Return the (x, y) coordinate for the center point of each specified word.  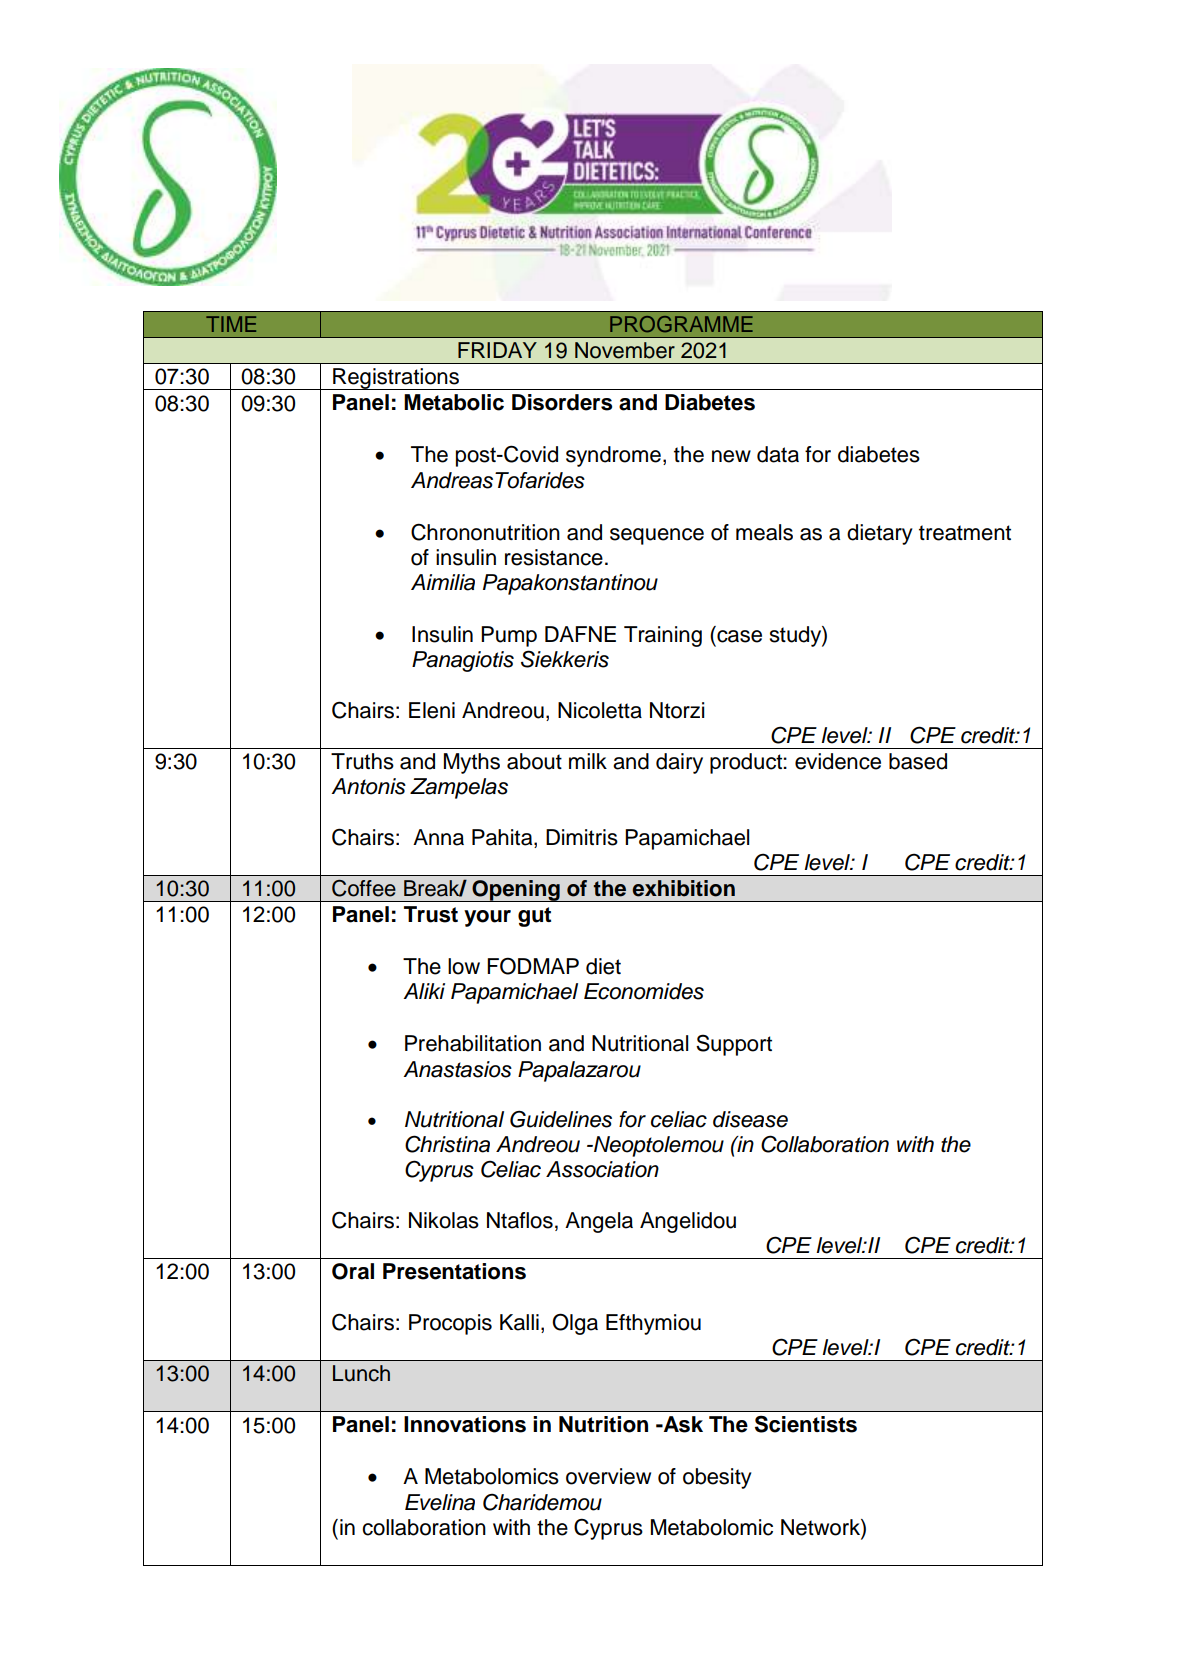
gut (534, 917)
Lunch (361, 1373)
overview (608, 1476)
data (778, 454)
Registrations (396, 379)
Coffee (364, 888)
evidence (838, 761)
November (625, 350)
